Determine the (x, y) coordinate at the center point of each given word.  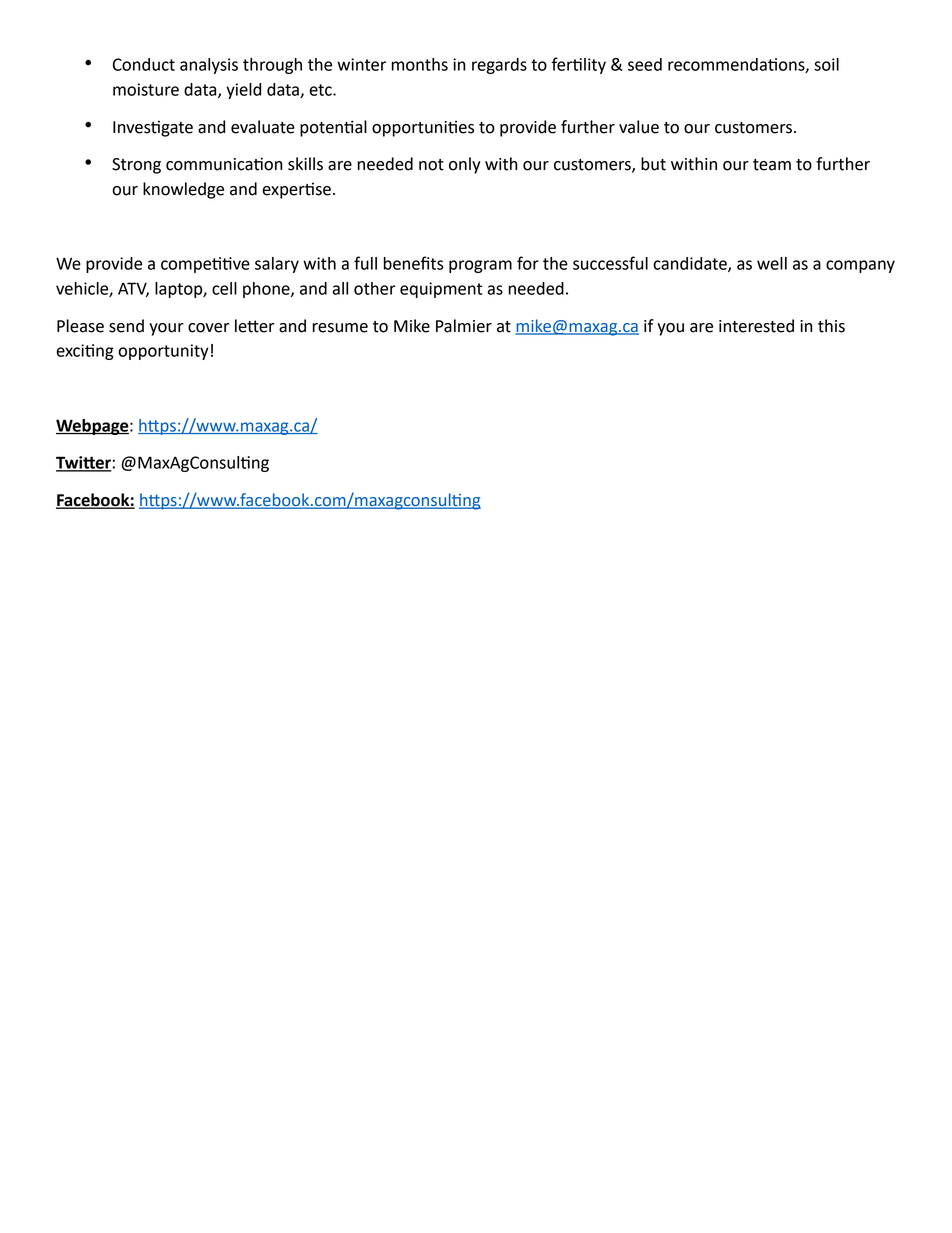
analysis (209, 66)
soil (826, 64)
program (480, 266)
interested (756, 326)
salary (277, 265)
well (772, 263)
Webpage (93, 427)
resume (340, 328)
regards (499, 66)
